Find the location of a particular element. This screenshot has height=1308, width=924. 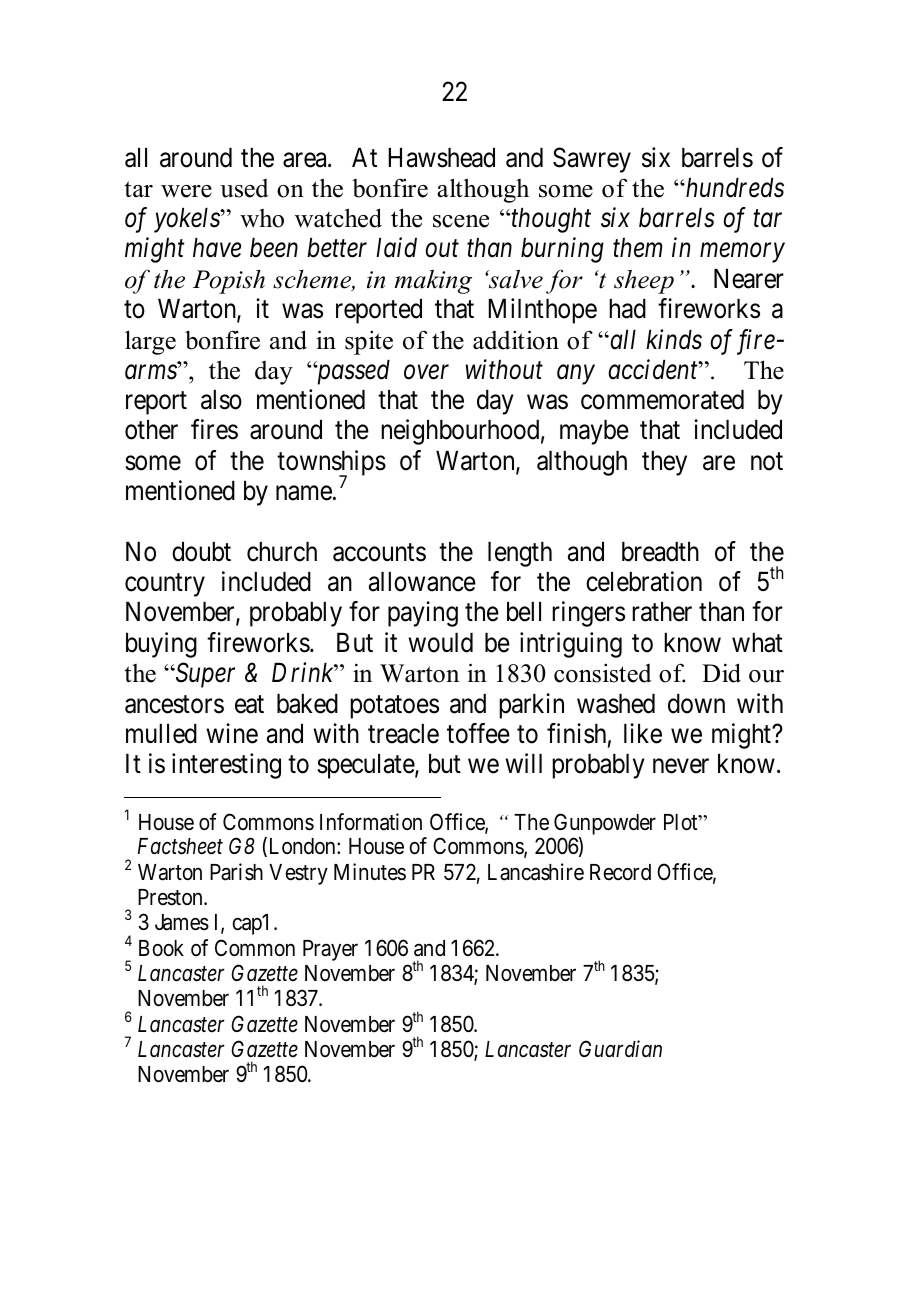

commemorated is located at coordinates (662, 400).
